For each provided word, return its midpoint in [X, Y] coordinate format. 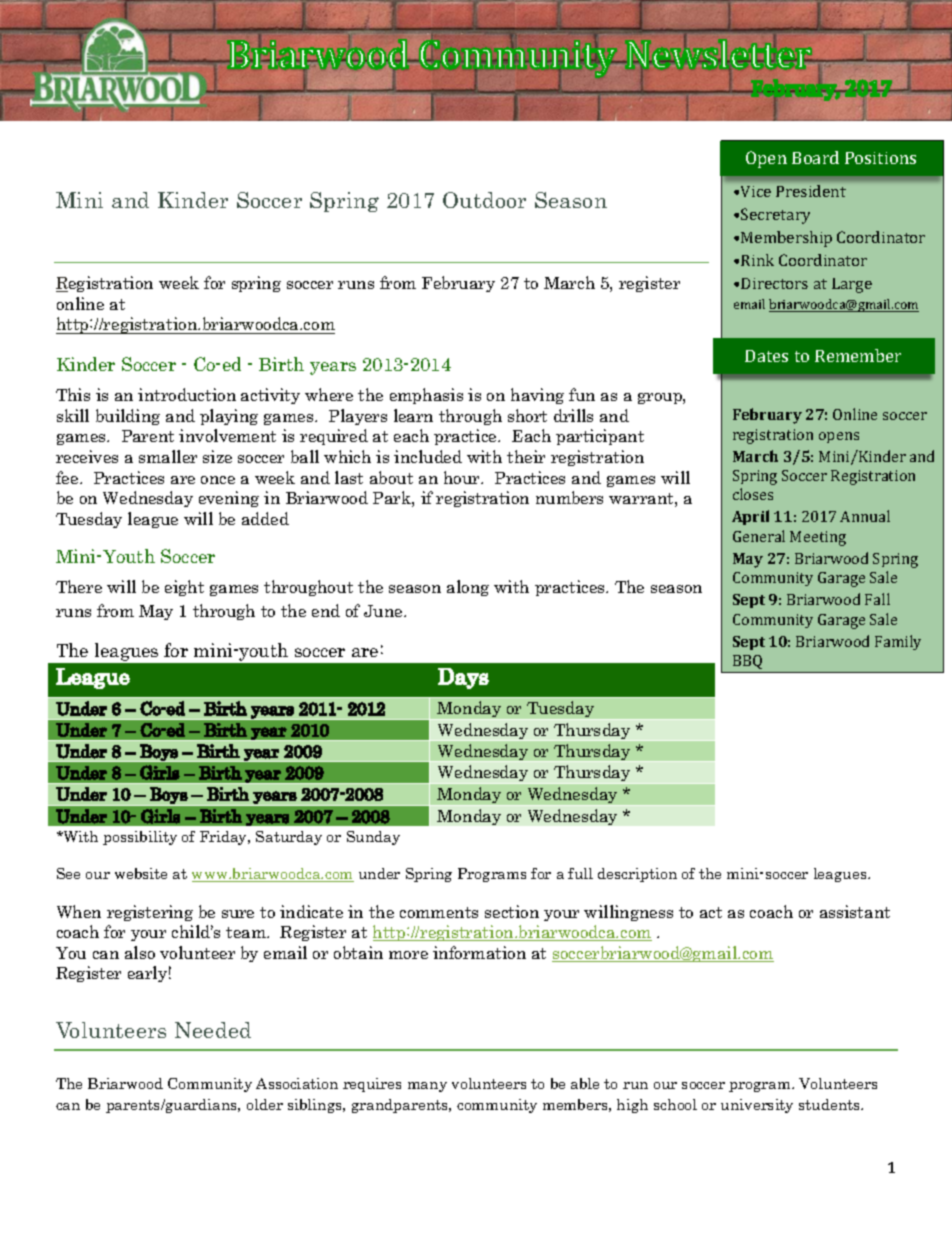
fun [582, 394]
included [428, 456]
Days [463, 678]
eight [184, 588]
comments [439, 912]
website [141, 873]
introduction [187, 394]
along [468, 588]
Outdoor [484, 200]
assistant [855, 911]
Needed [213, 1030]
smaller [168, 456]
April [750, 517]
